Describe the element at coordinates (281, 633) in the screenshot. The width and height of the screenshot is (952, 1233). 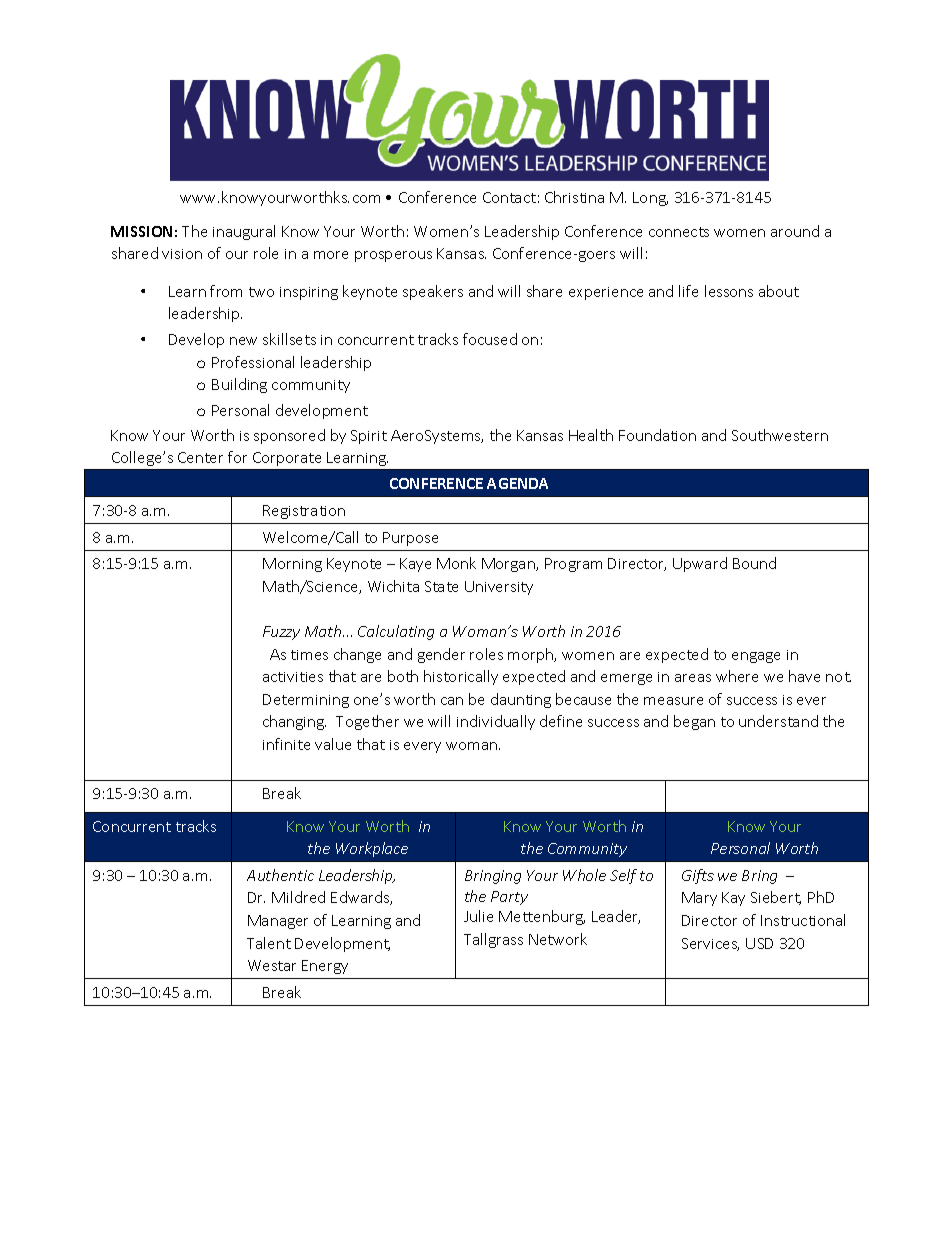
I see `Fuzzy` at that location.
